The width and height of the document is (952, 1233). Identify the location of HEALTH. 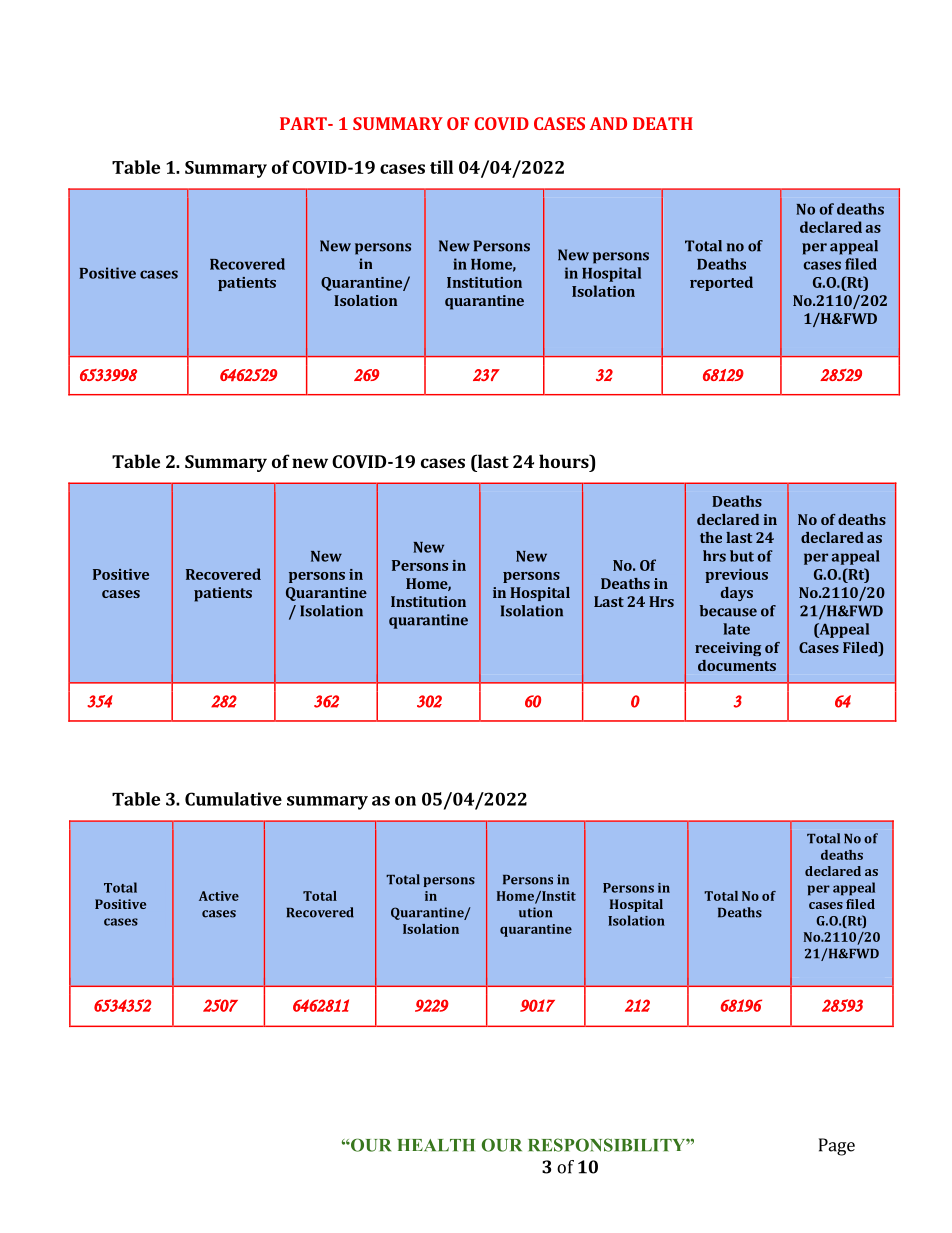
(436, 1145).
